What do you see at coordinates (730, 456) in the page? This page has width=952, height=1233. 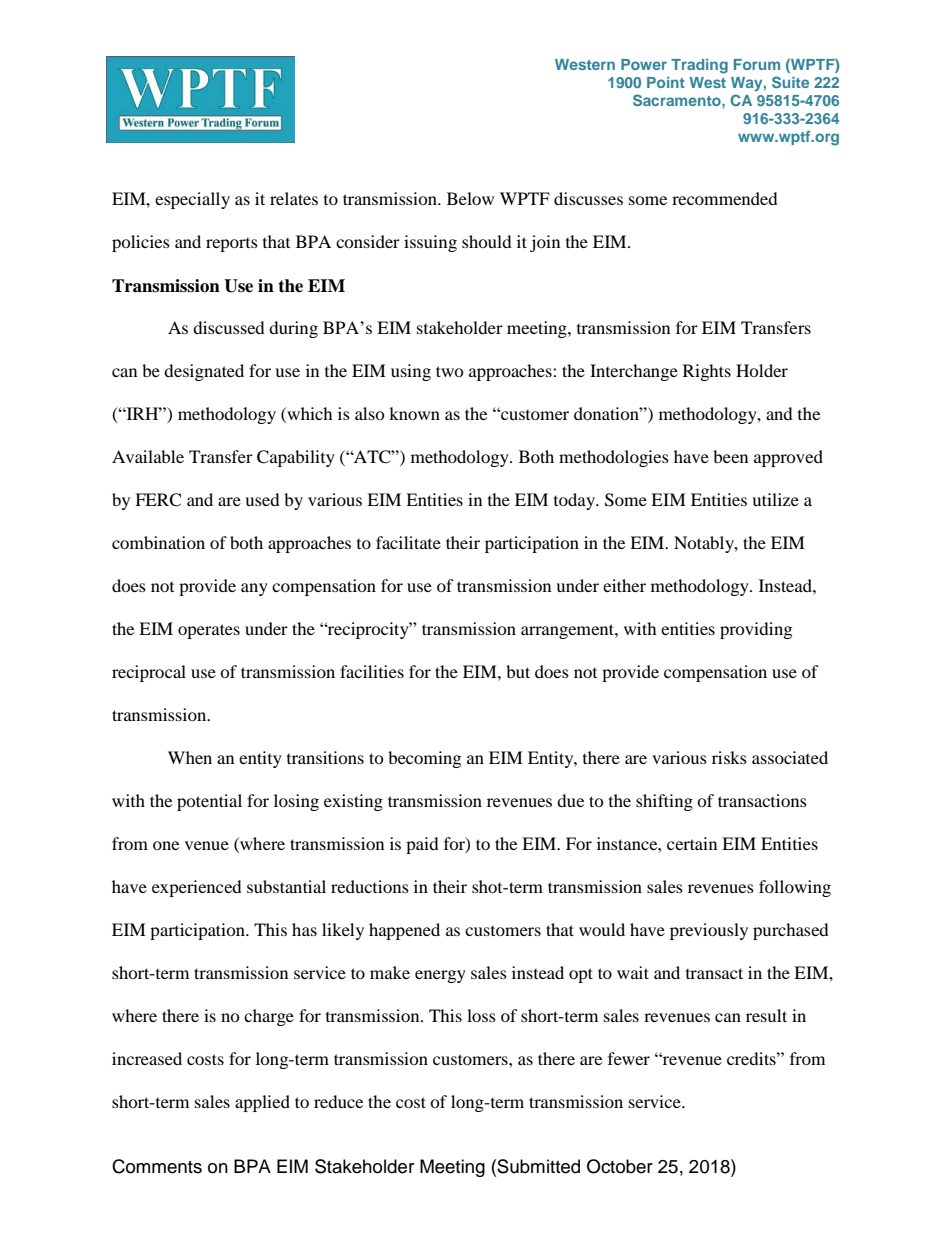 I see `been` at bounding box center [730, 456].
